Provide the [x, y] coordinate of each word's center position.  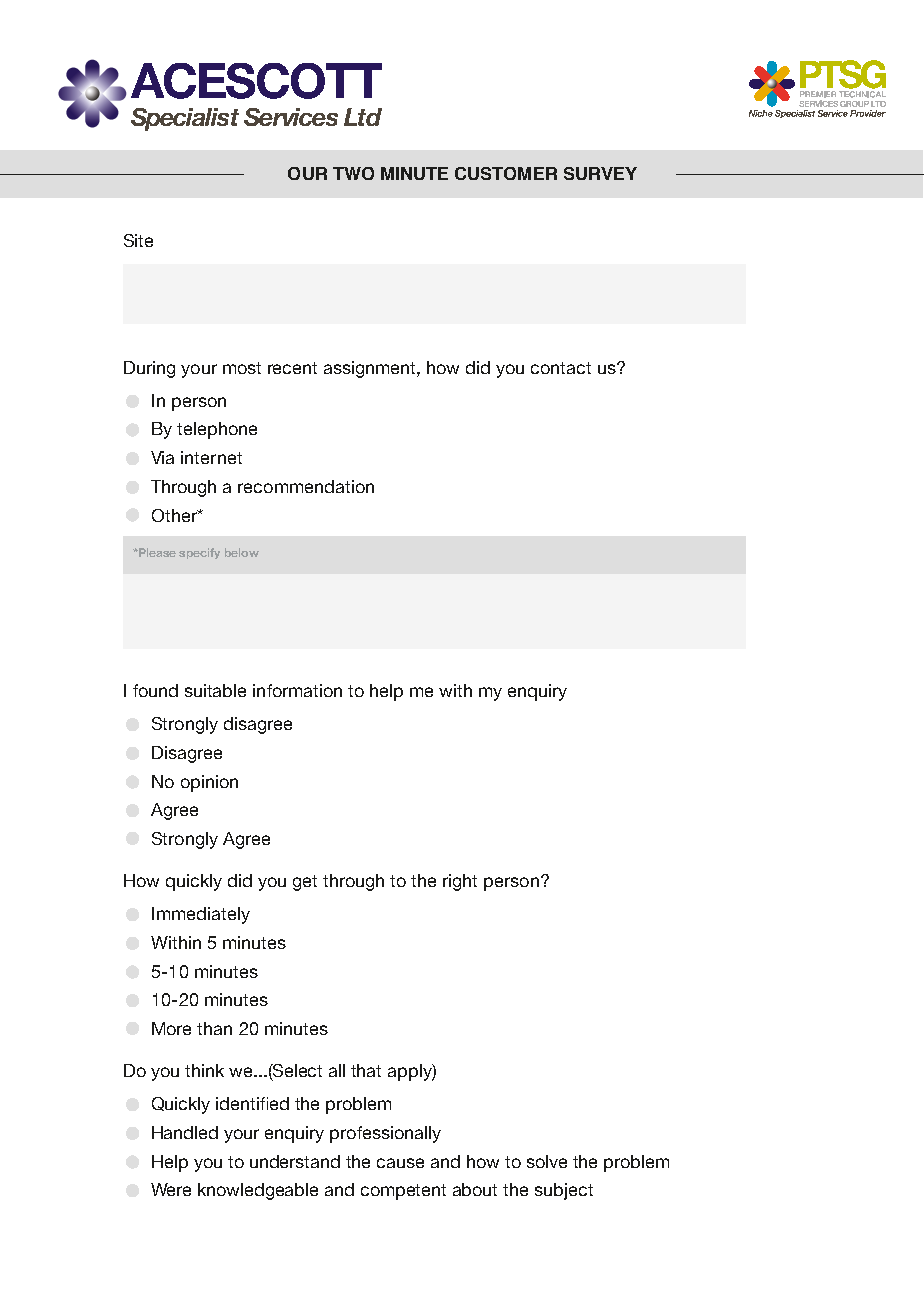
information [297, 690]
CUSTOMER [506, 173]
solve [547, 1161]
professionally [385, 1134]
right [460, 882]
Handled [185, 1132]
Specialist [185, 119]
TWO [353, 173]
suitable [215, 690]
